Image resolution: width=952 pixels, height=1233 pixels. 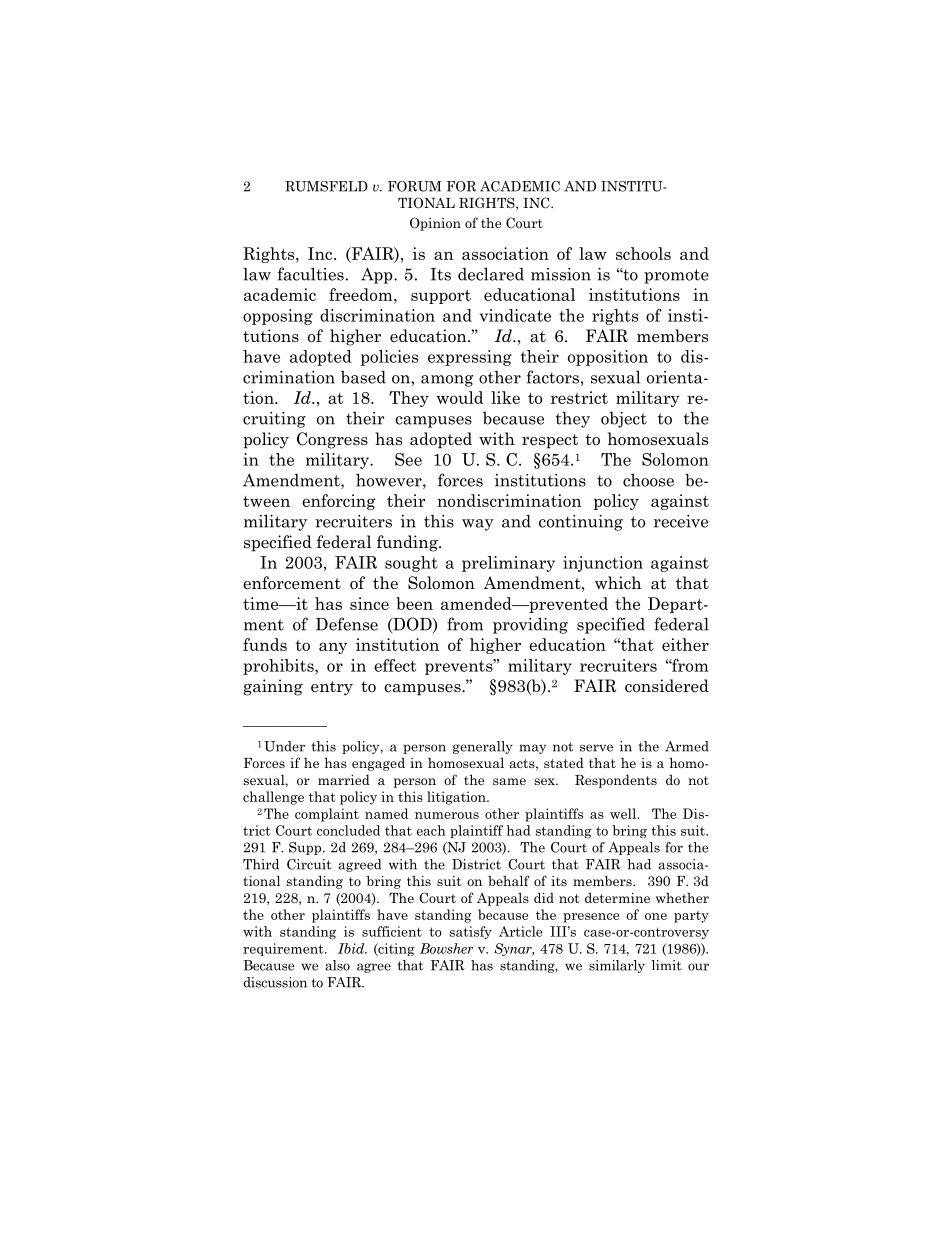 What do you see at coordinates (643, 253) in the screenshot?
I see `schools` at bounding box center [643, 253].
